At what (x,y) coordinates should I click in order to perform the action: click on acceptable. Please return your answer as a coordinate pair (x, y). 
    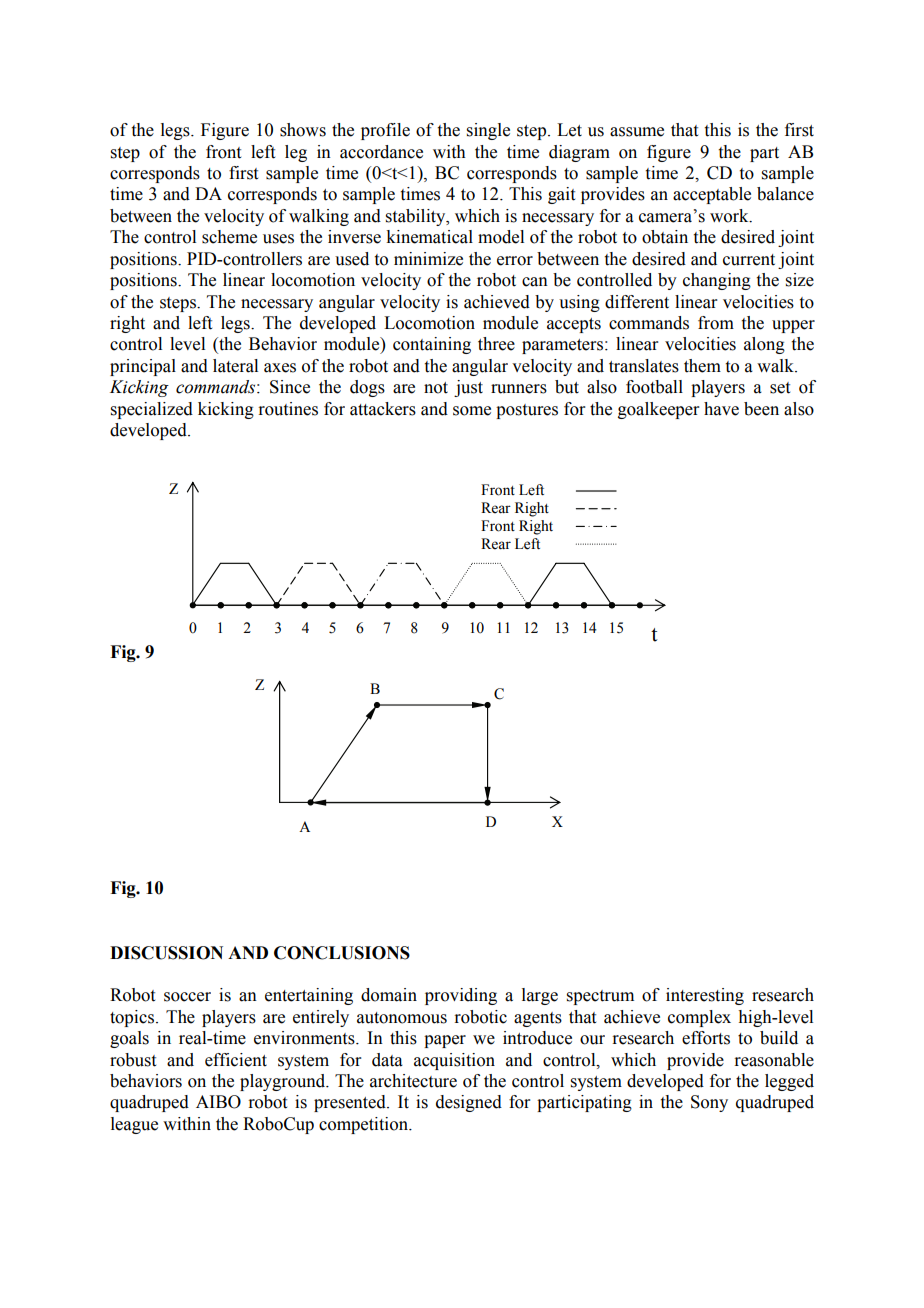
    Looking at the image, I should click on (712, 195).
